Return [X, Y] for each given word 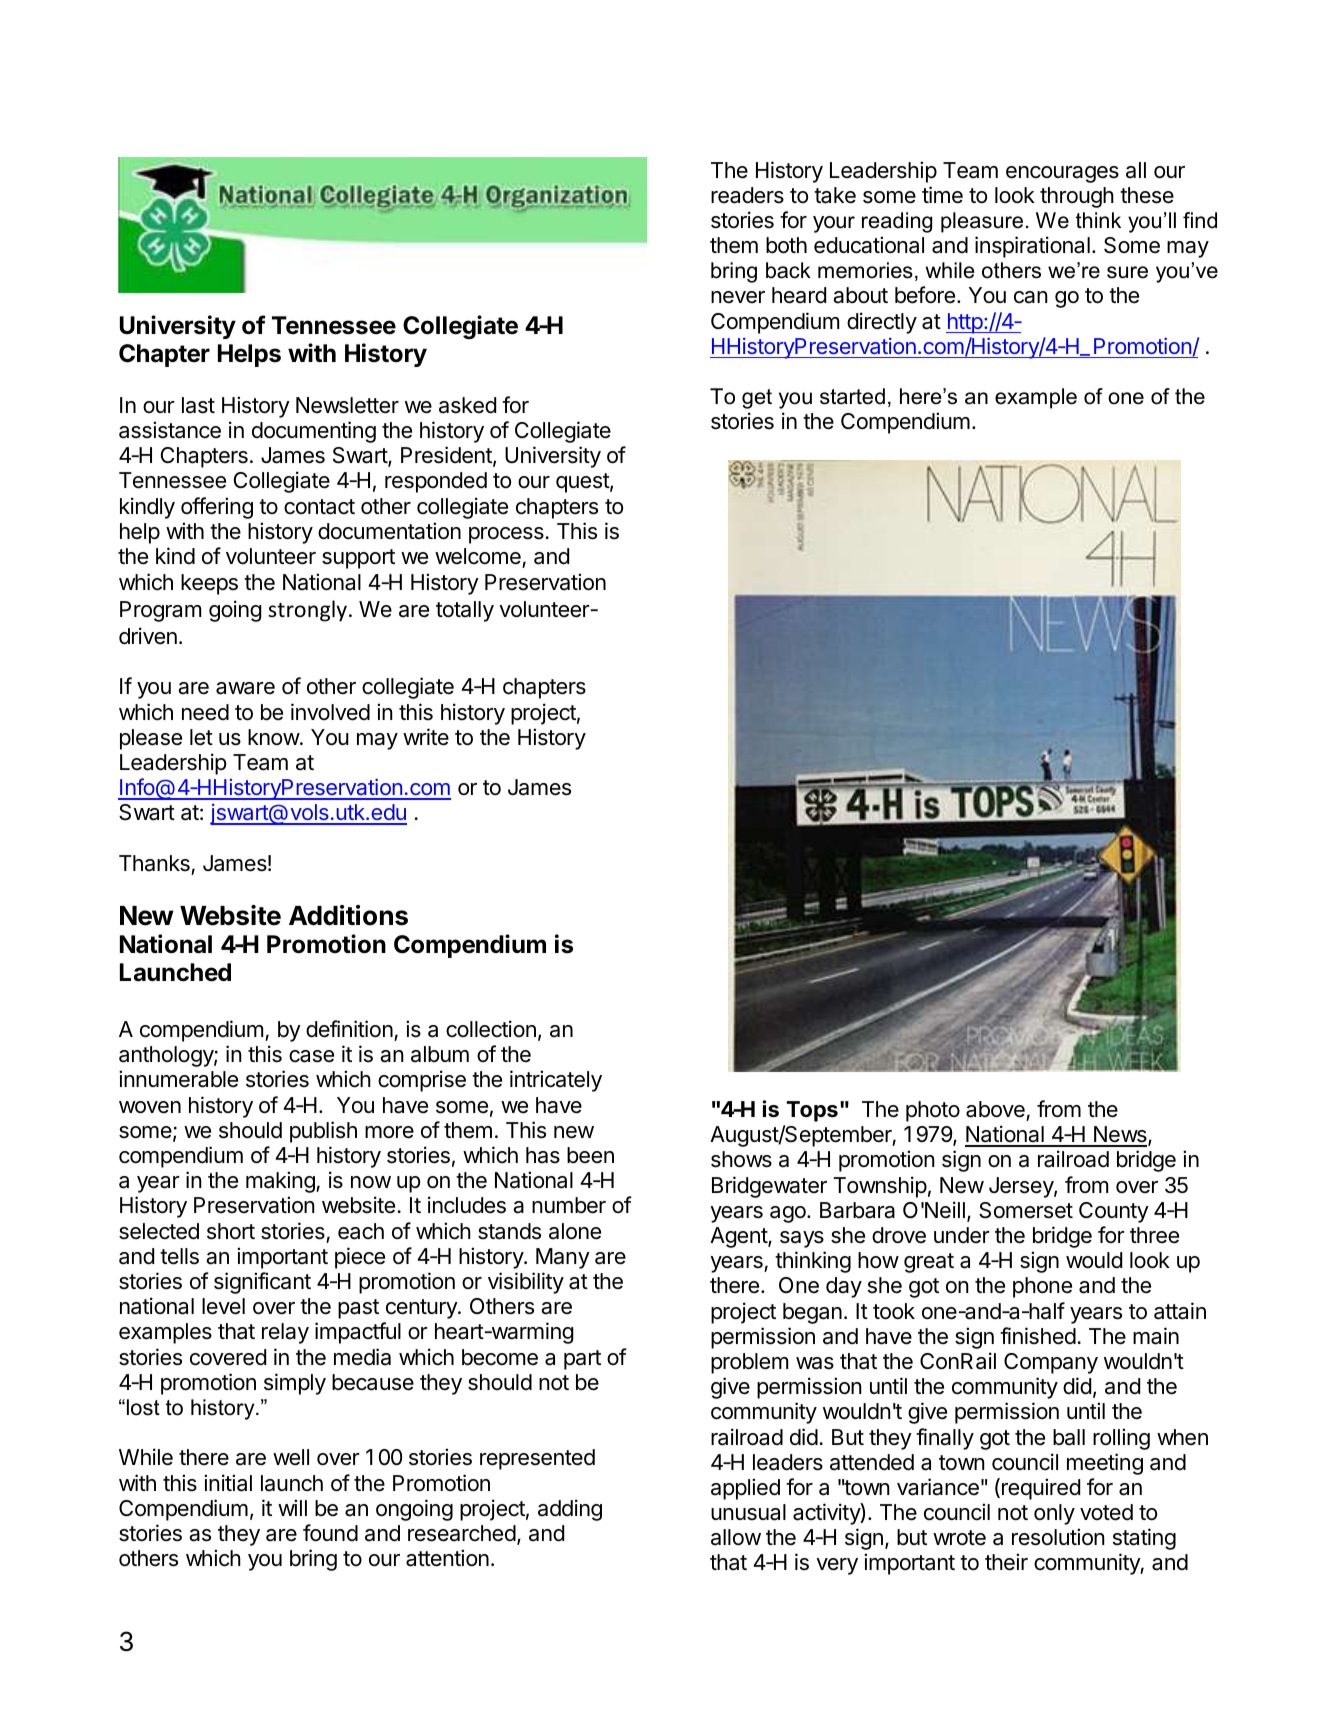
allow [736, 1537]
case [311, 1056]
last [198, 405]
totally [465, 611]
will [292, 1507]
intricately [556, 1081]
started [852, 396]
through [1077, 197]
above [995, 1109]
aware [245, 688]
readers [747, 195]
